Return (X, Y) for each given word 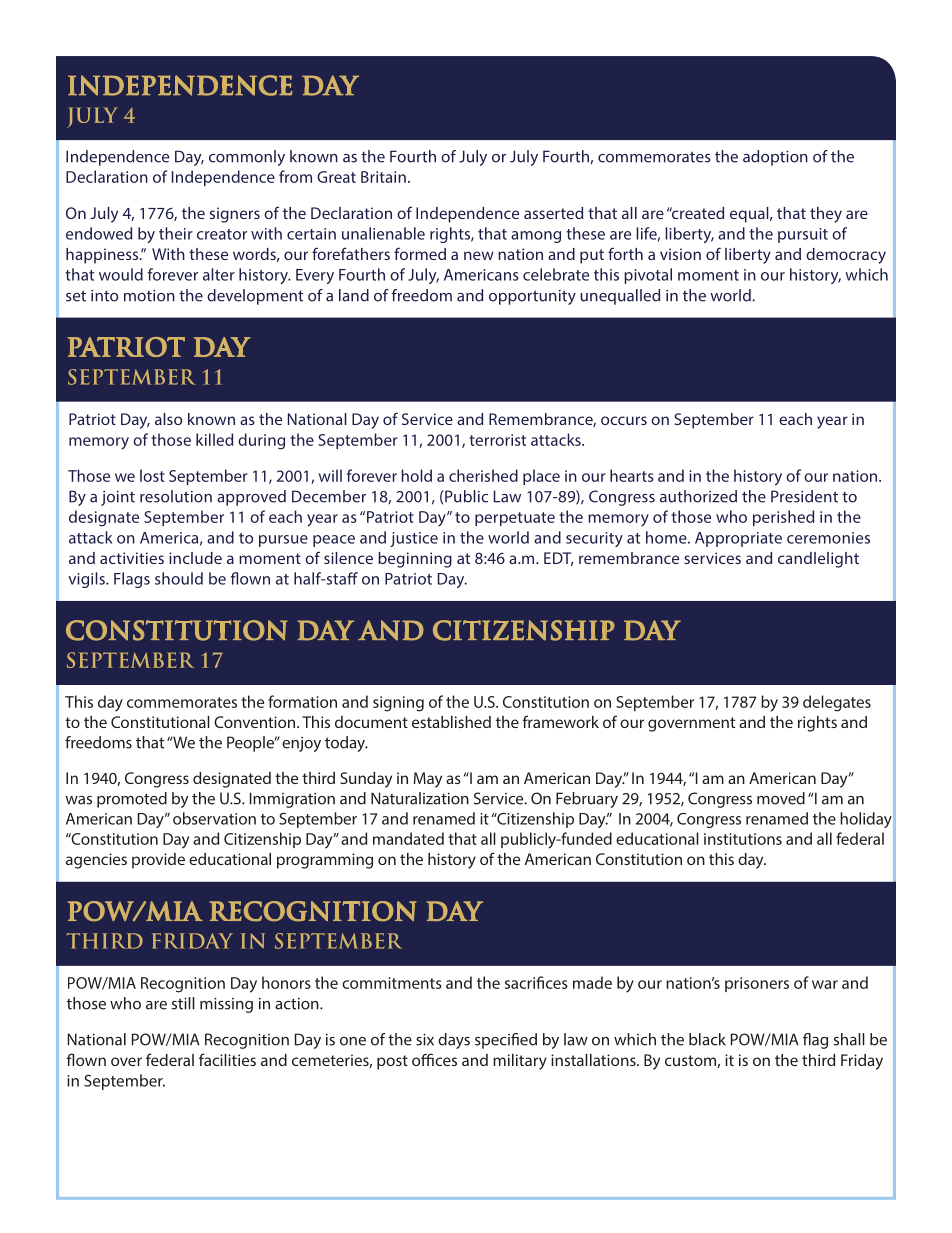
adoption (775, 158)
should (179, 578)
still (183, 1003)
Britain (383, 177)
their (176, 233)
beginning (415, 560)
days (454, 1041)
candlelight (818, 560)
